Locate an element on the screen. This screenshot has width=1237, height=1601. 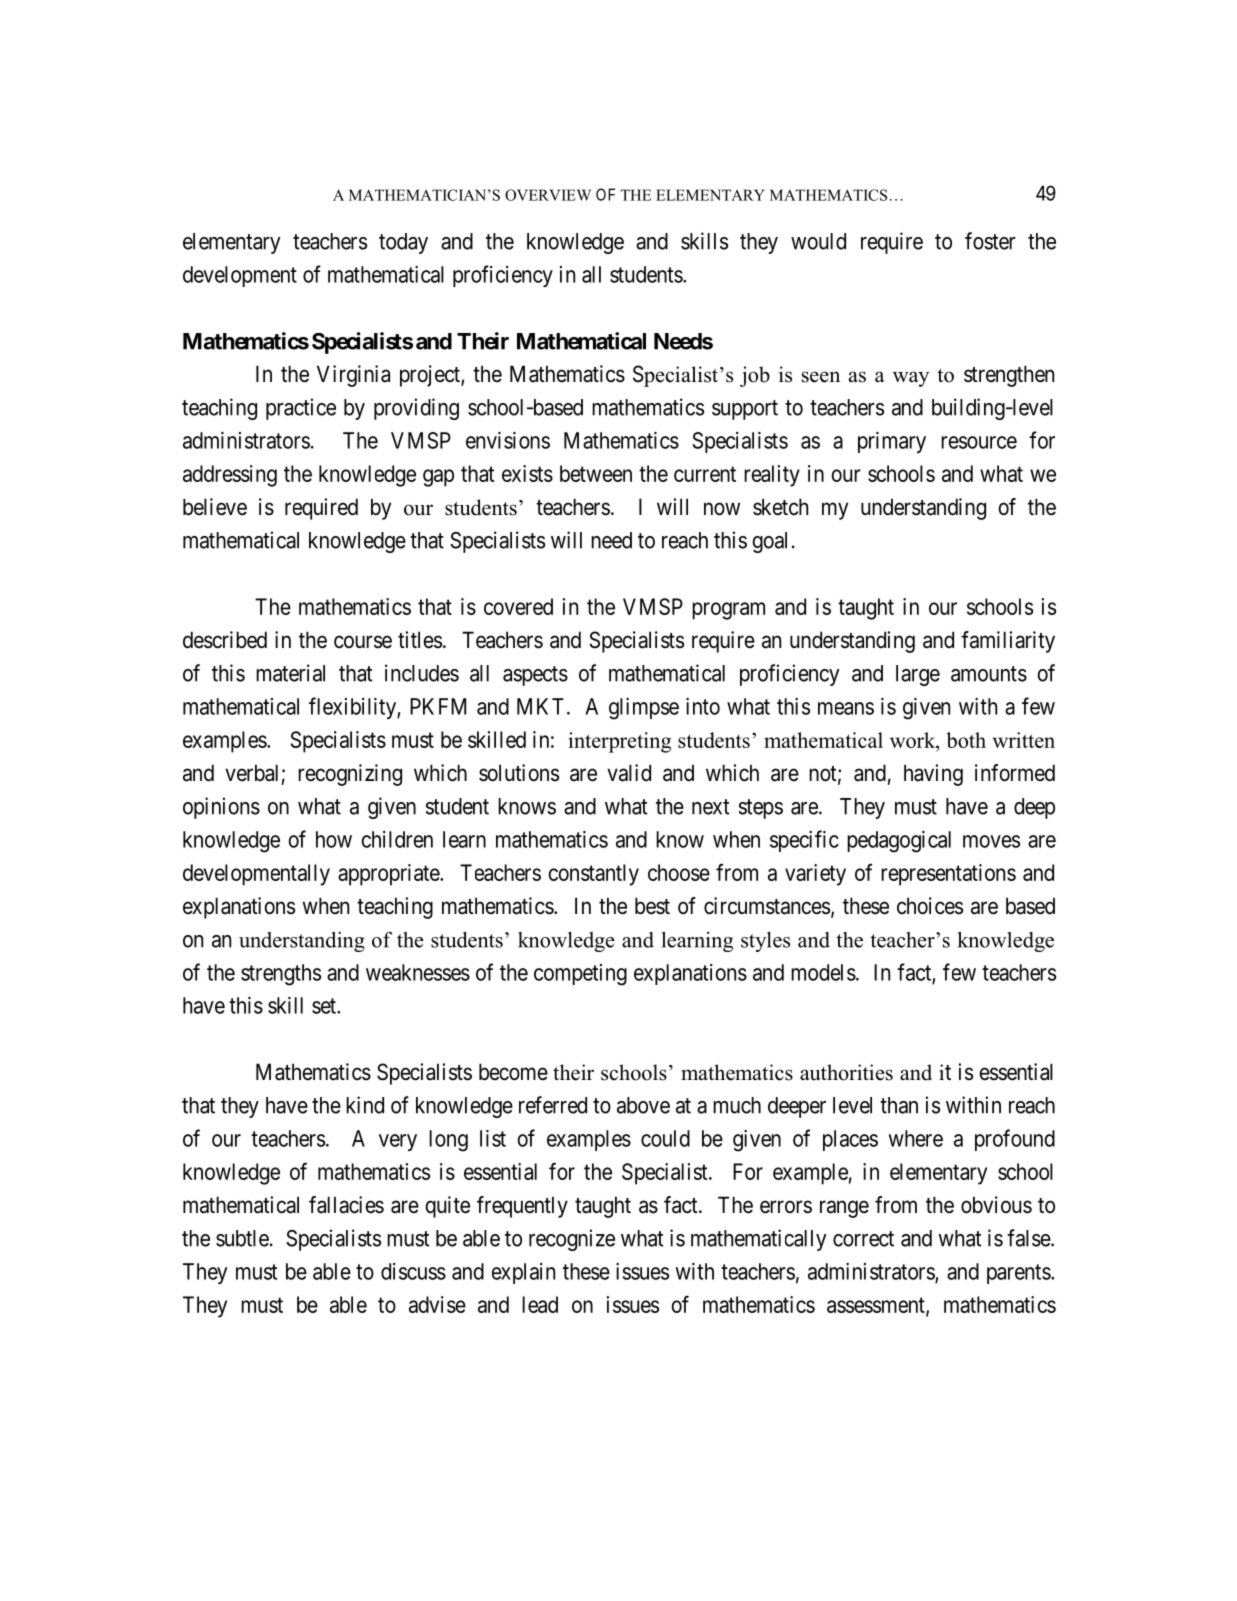
OVERVIEW is located at coordinates (548, 195).
